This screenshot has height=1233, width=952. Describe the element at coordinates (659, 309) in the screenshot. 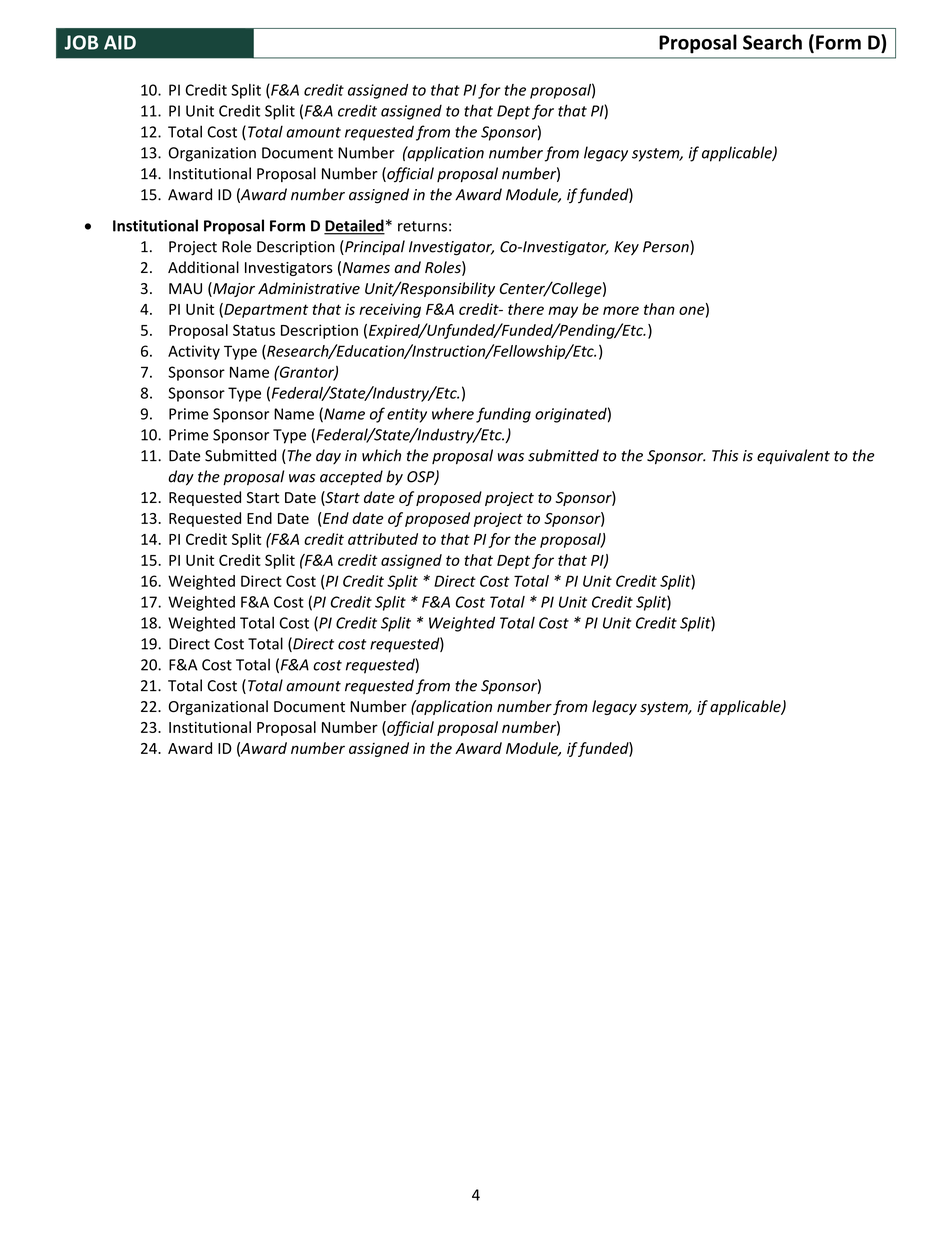

I see `than` at that location.
